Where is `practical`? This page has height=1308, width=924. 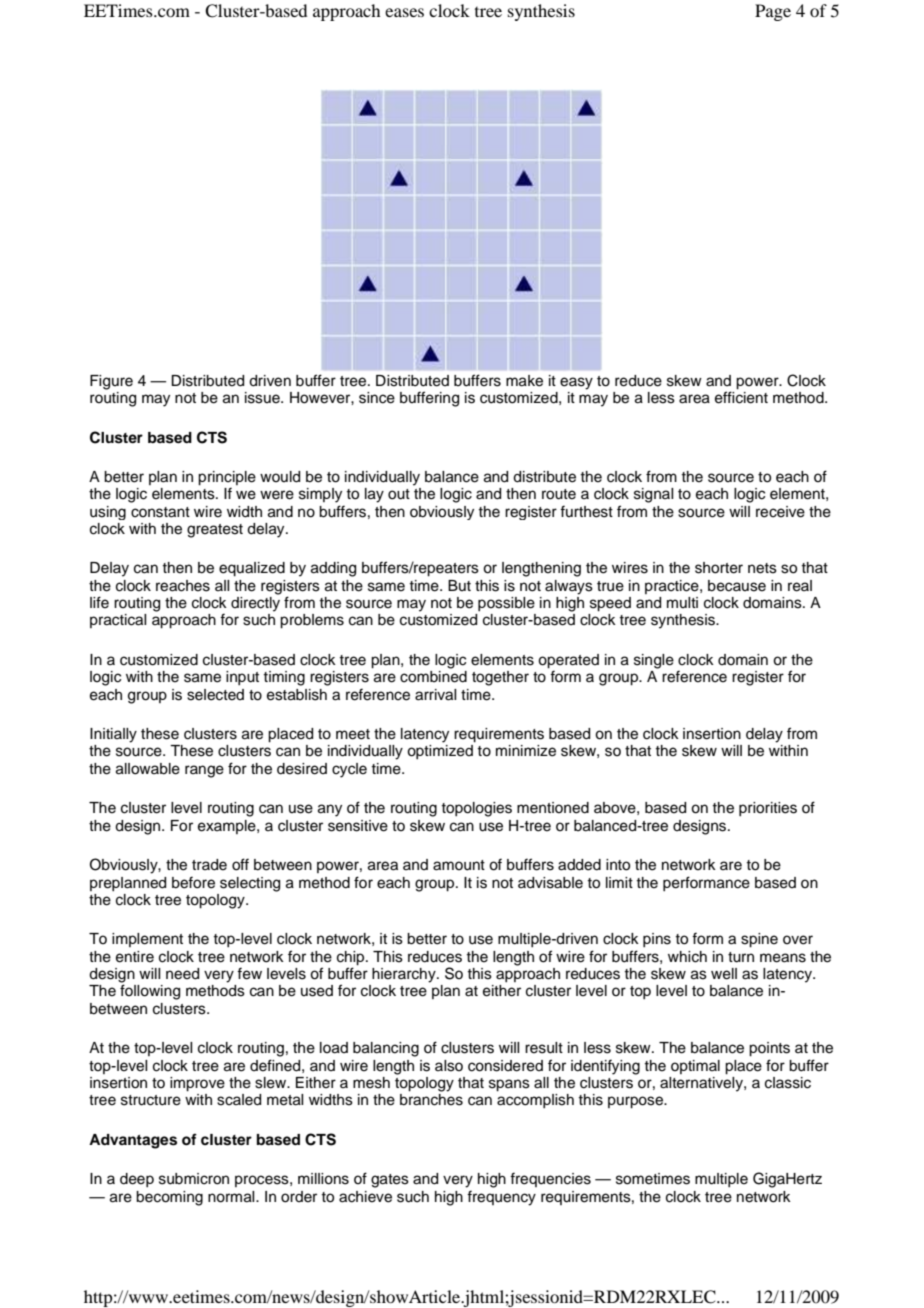
practical is located at coordinates (118, 621).
